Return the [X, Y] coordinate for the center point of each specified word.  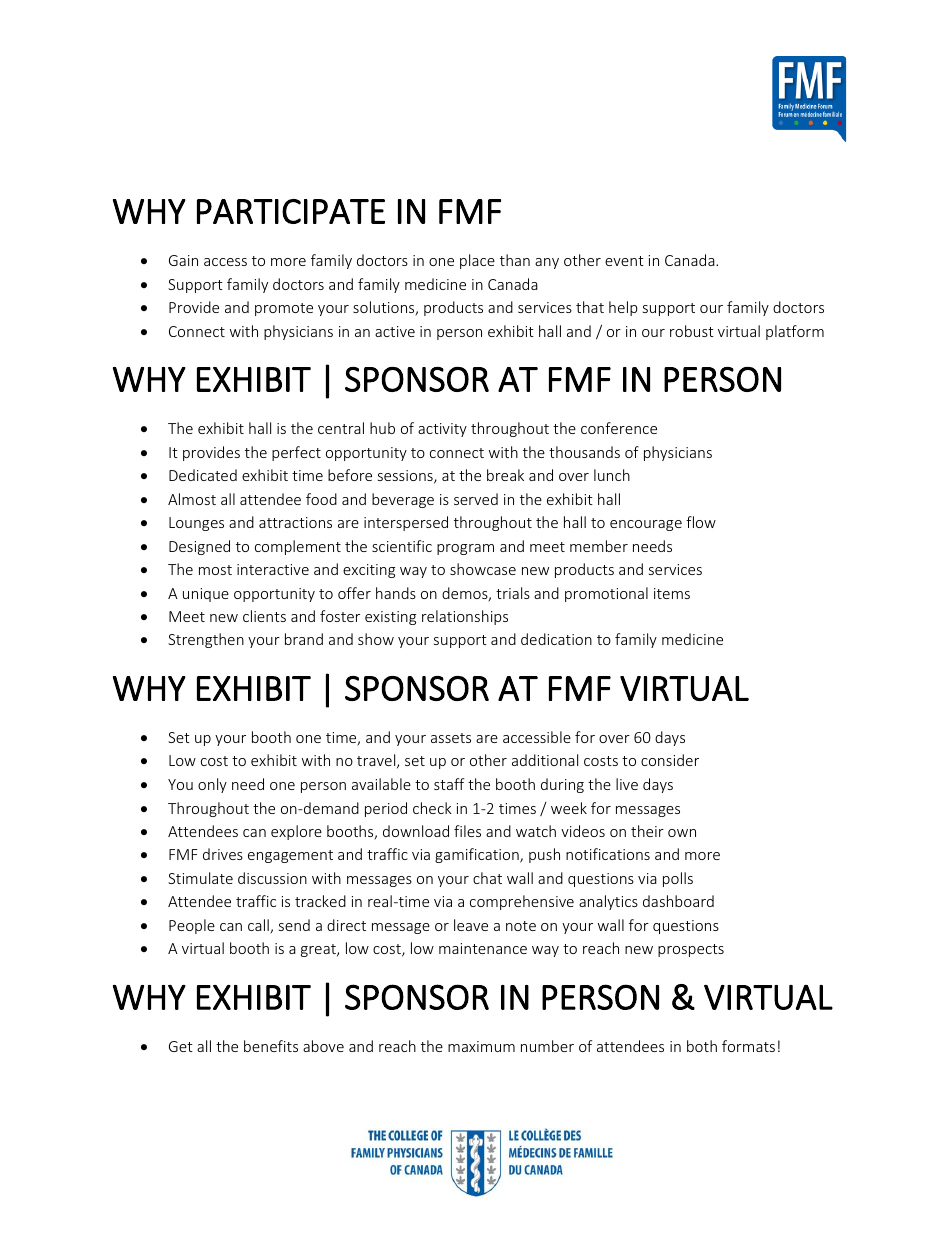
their [647, 831]
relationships [465, 617]
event [624, 261]
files [467, 831]
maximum [481, 1046]
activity [442, 430]
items [672, 593]
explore [296, 832]
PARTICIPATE [291, 211]
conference [619, 428]
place [477, 261]
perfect [296, 453]
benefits [271, 1046]
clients [264, 616]
